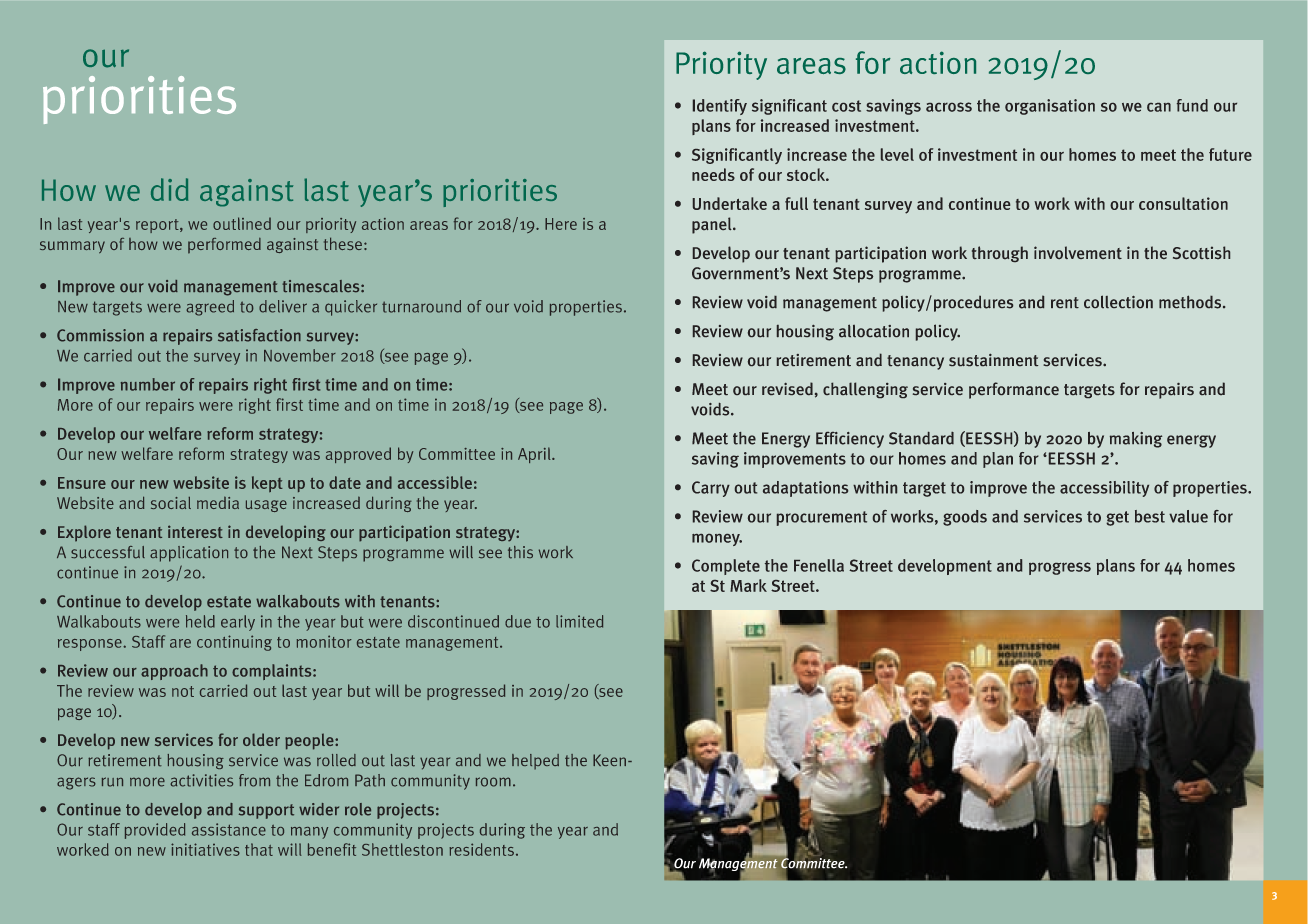  I want to click on November, so click(300, 355).
